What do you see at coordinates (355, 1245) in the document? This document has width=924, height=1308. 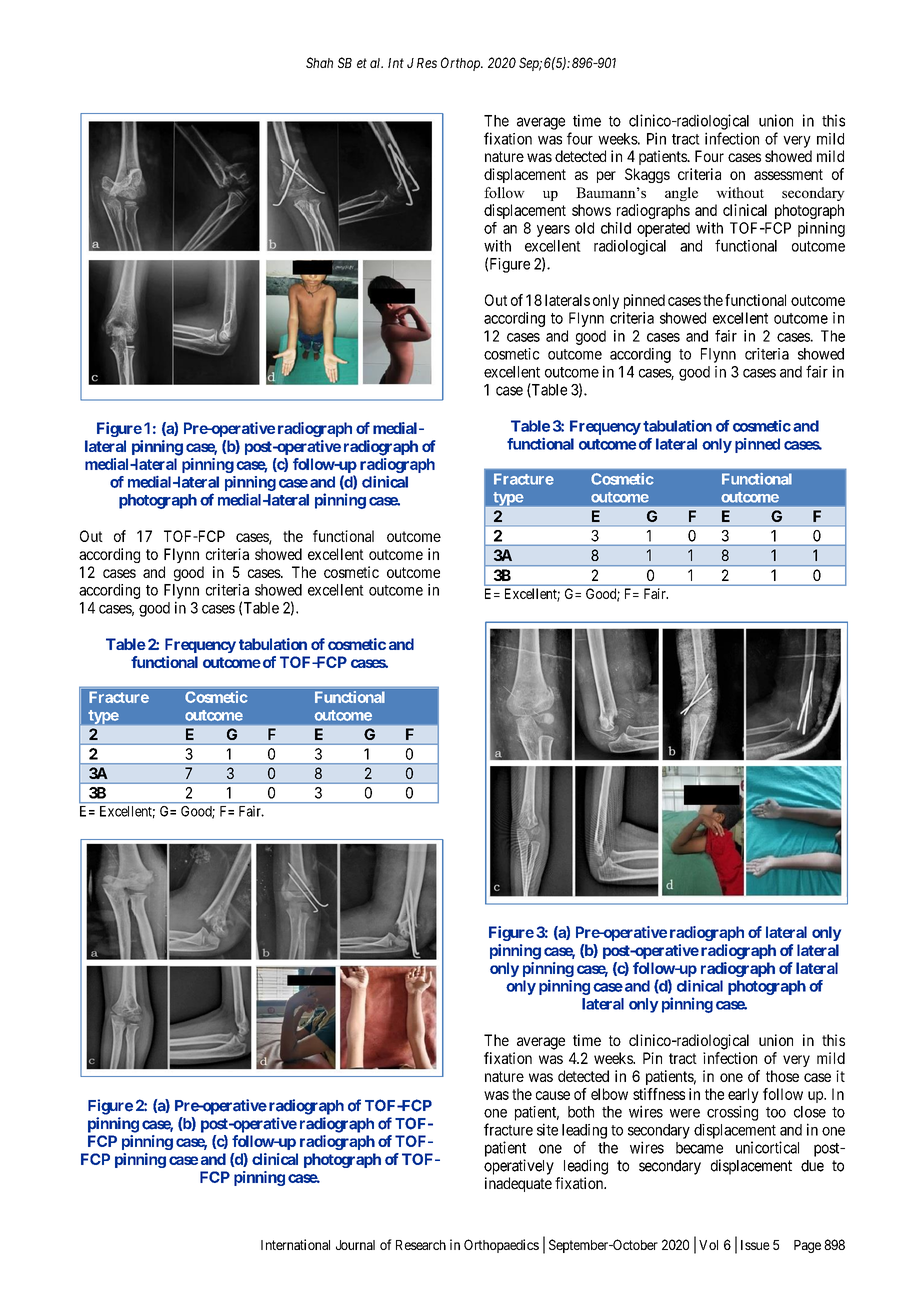 I see `Journal` at bounding box center [355, 1245].
